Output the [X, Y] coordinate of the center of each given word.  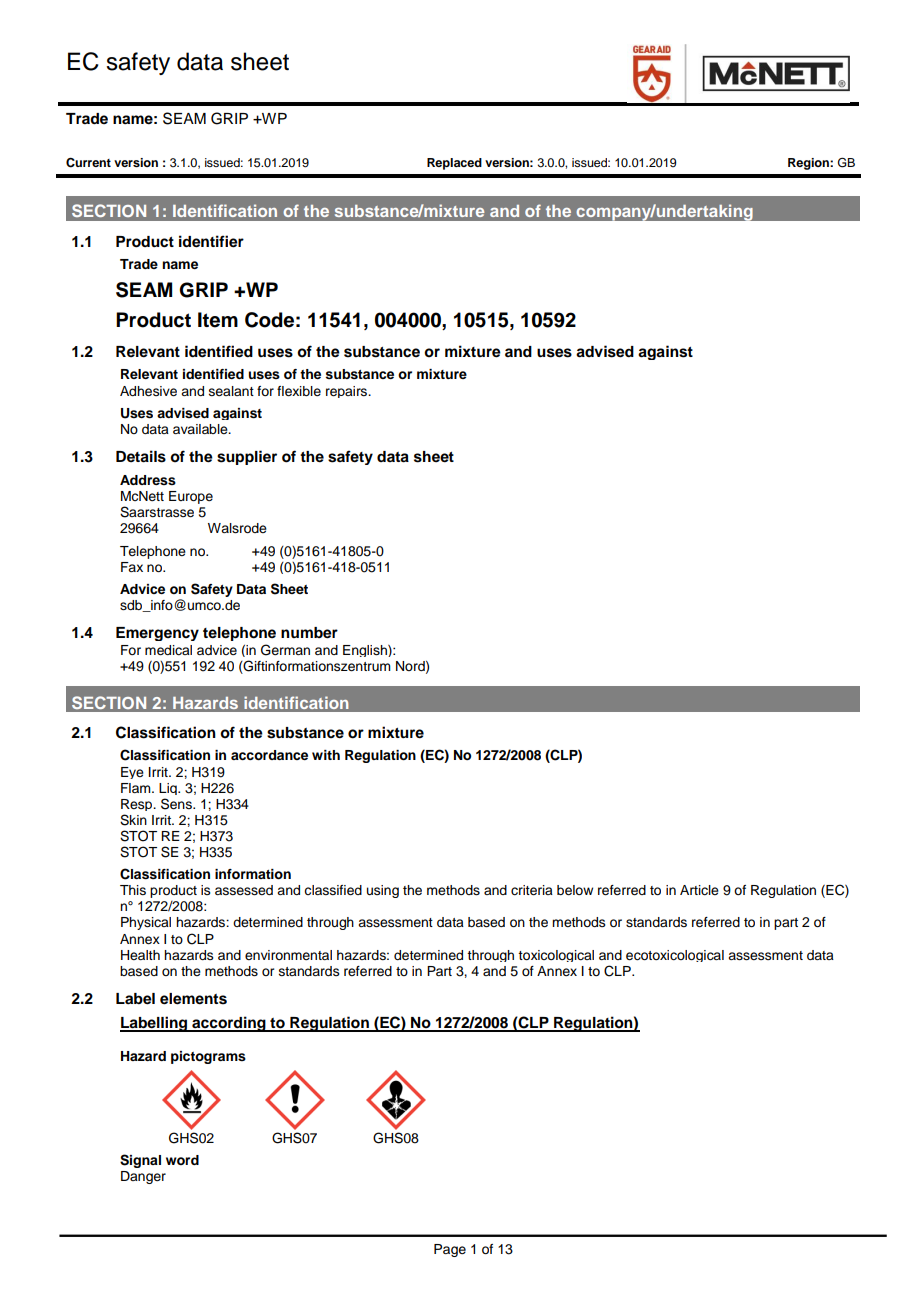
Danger [143, 1177]
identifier [211, 241]
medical [168, 650]
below [575, 890]
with [326, 755]
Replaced [454, 164]
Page [450, 1250]
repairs [348, 392]
